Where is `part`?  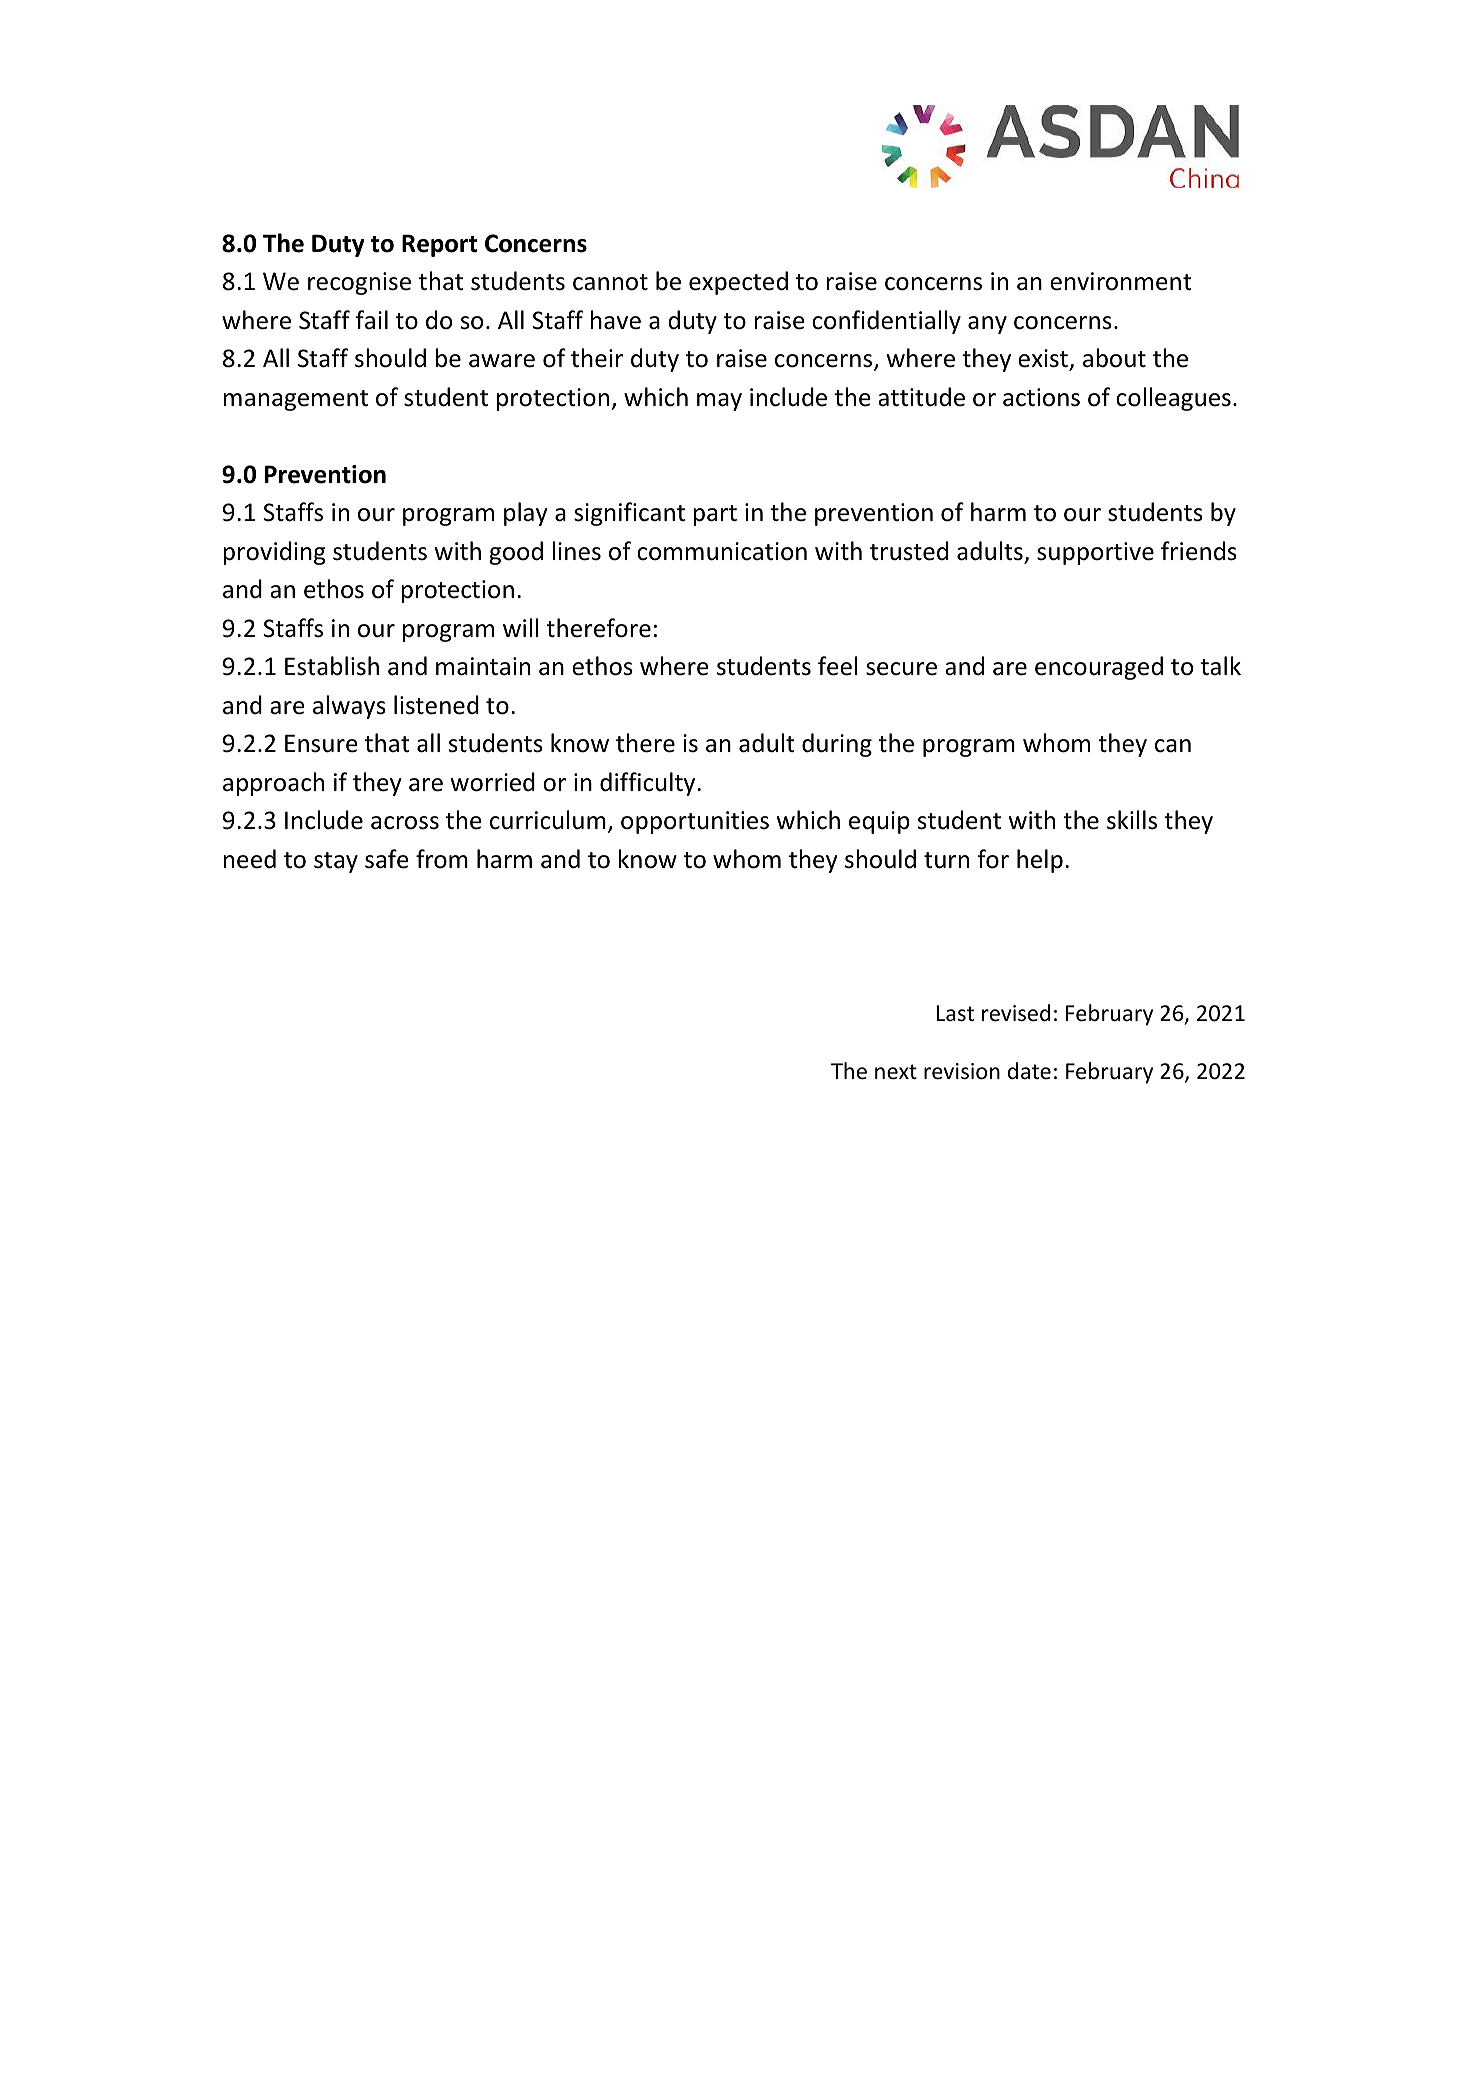 part is located at coordinates (715, 515).
